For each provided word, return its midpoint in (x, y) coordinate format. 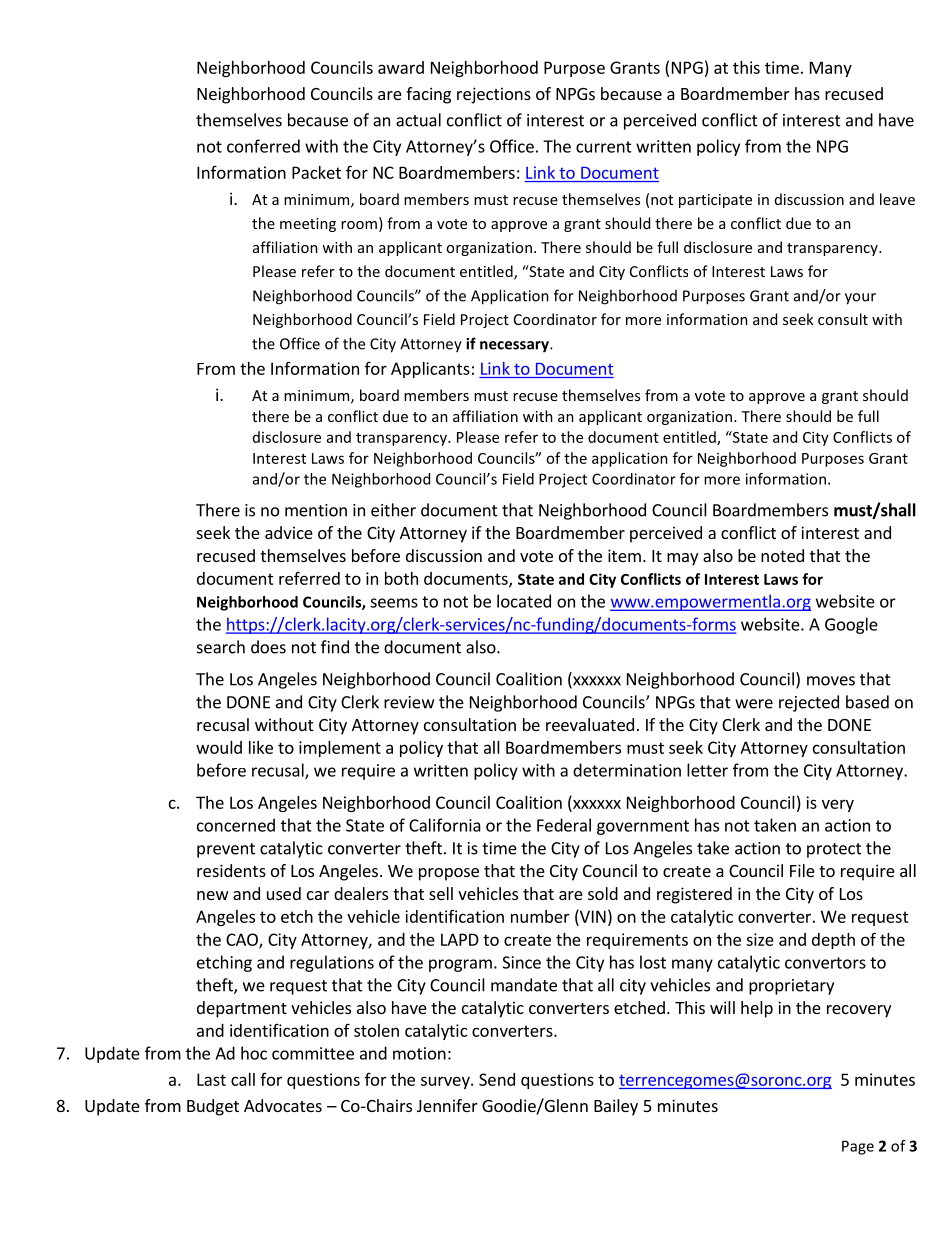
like (261, 747)
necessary (515, 347)
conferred (263, 146)
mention (316, 510)
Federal (564, 825)
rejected (809, 703)
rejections (494, 95)
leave (897, 199)
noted (782, 555)
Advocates (283, 1105)
